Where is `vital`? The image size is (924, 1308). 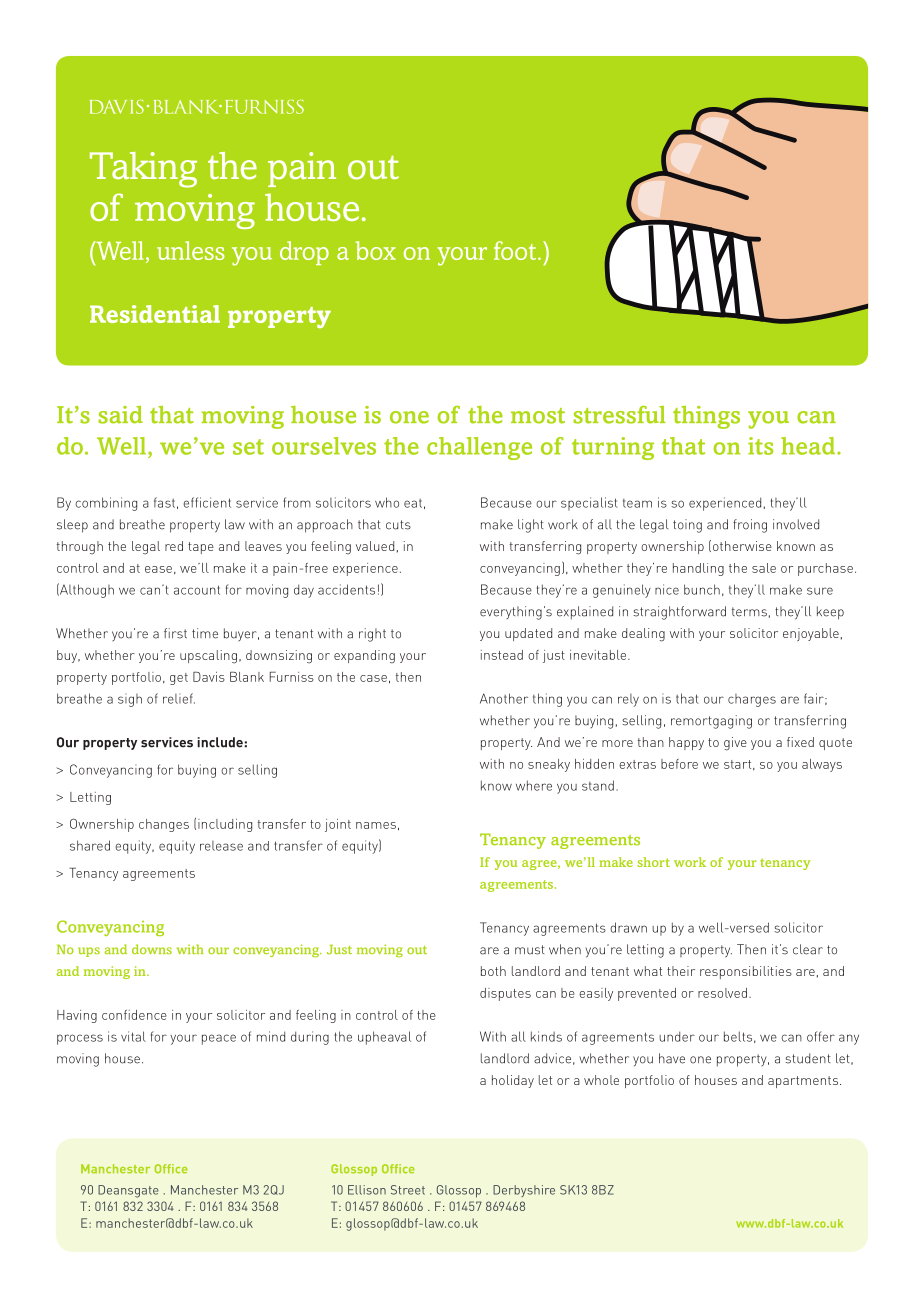 vital is located at coordinates (133, 1036).
